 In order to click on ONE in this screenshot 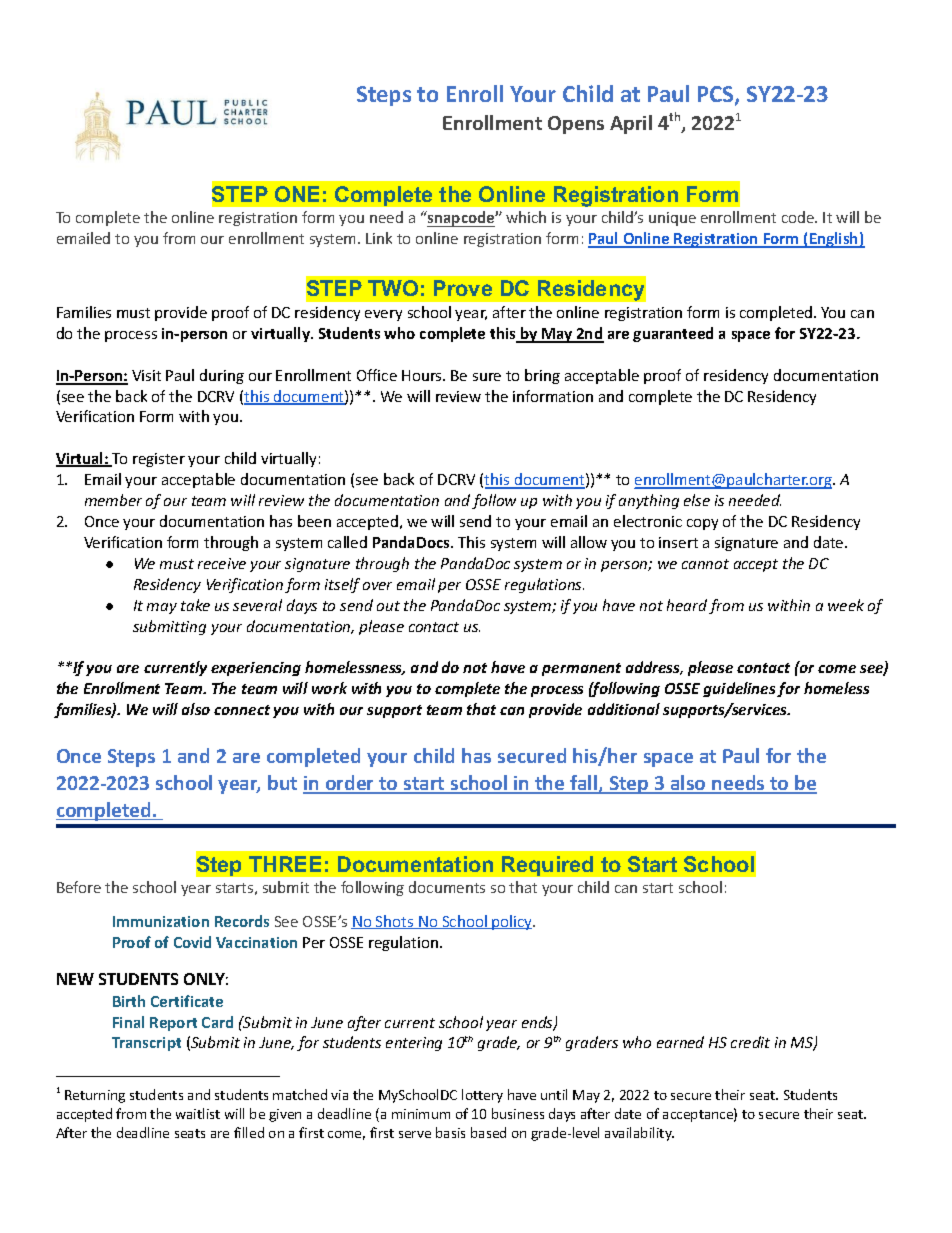, I will do `click(297, 194)`.
